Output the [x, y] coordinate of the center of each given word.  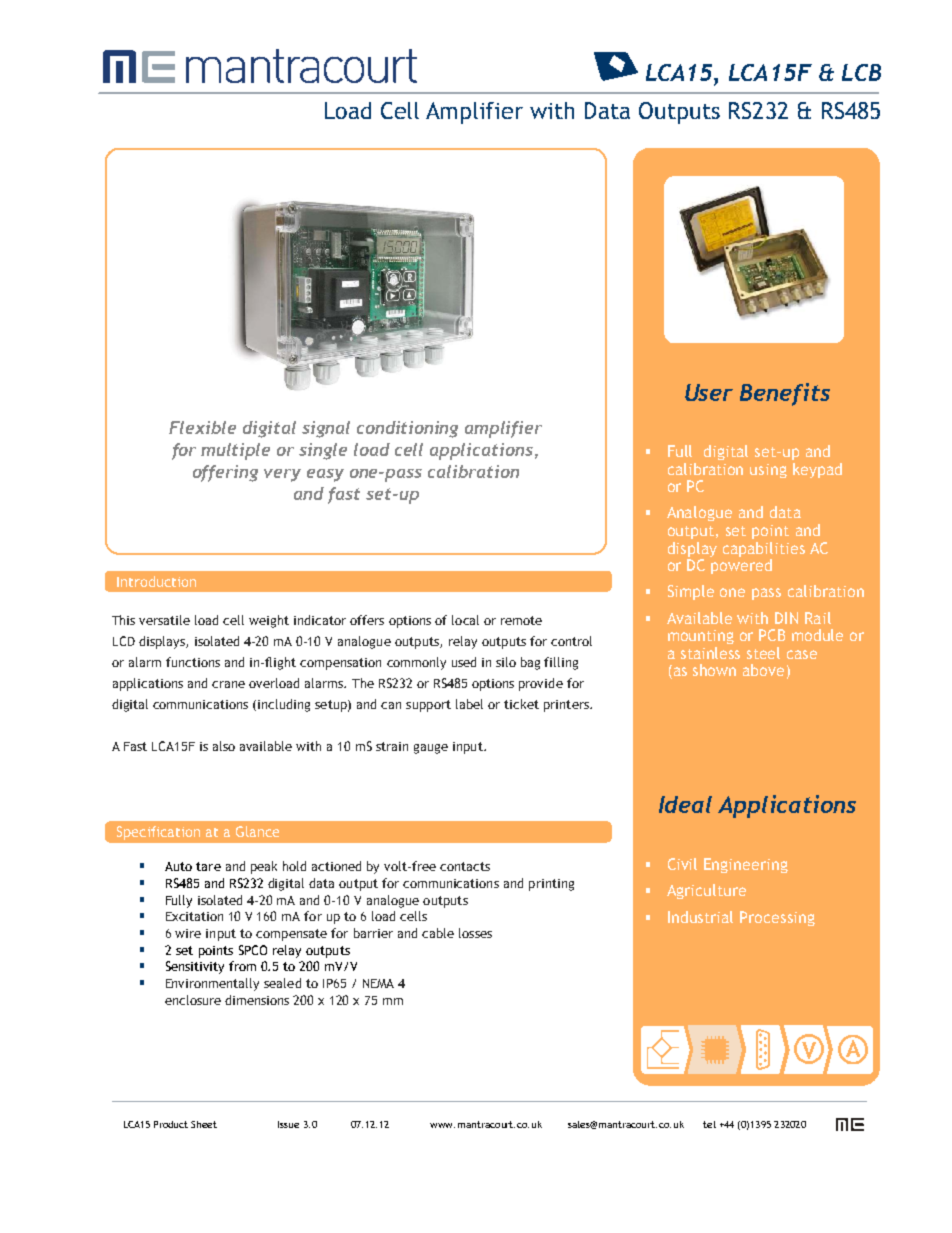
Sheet [204, 1124]
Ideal [685, 804]
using [768, 471]
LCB [861, 72]
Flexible [202, 427]
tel [709, 1124]
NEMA [378, 983]
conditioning [407, 429]
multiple [235, 451]
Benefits [785, 394]
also [224, 746]
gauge [431, 749]
